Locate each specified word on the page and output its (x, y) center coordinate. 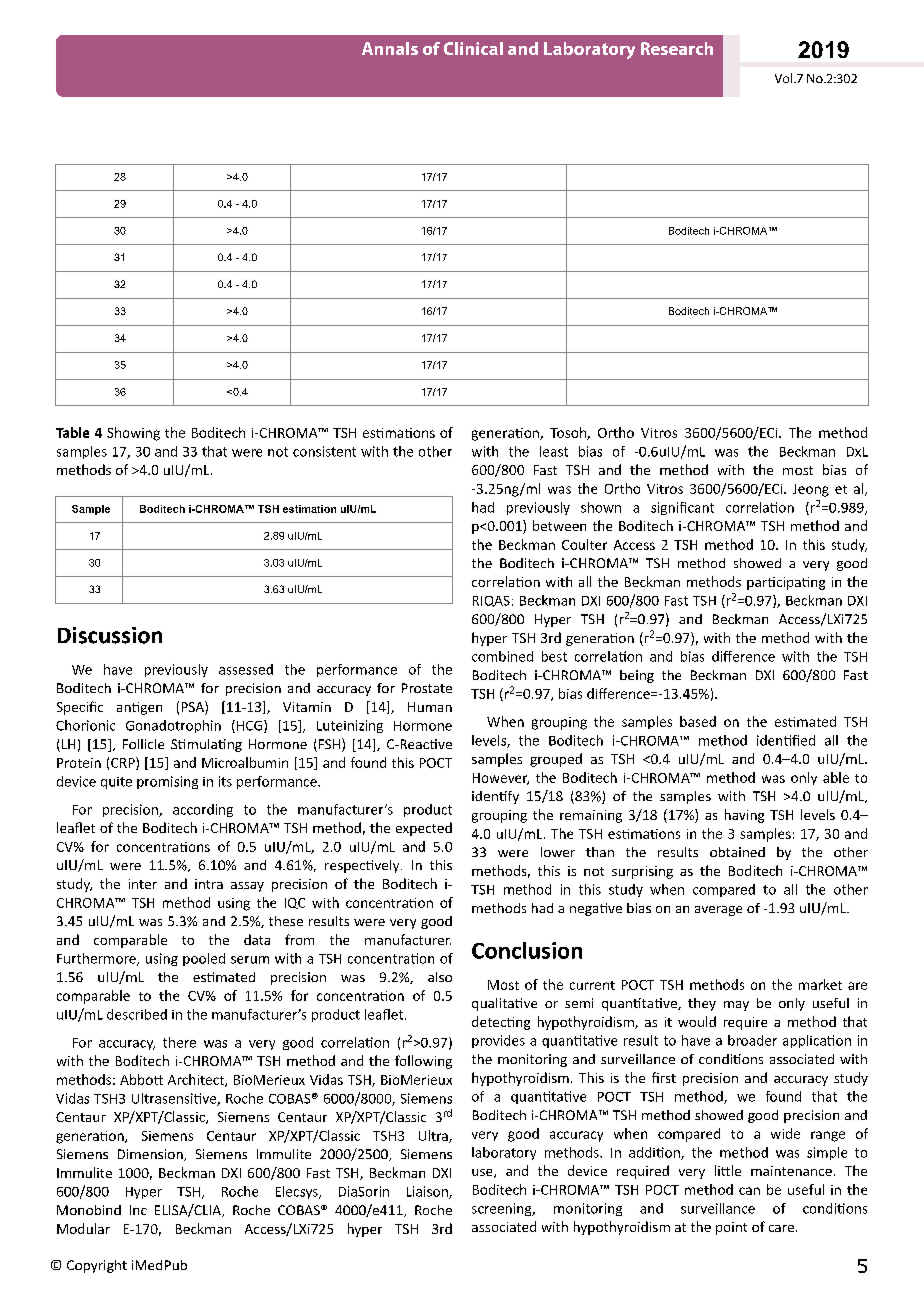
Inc (138, 1210)
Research (677, 48)
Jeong (811, 490)
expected (424, 829)
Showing (133, 434)
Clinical (473, 48)
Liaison (428, 1192)
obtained (737, 852)
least (554, 451)
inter (143, 884)
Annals (390, 48)
